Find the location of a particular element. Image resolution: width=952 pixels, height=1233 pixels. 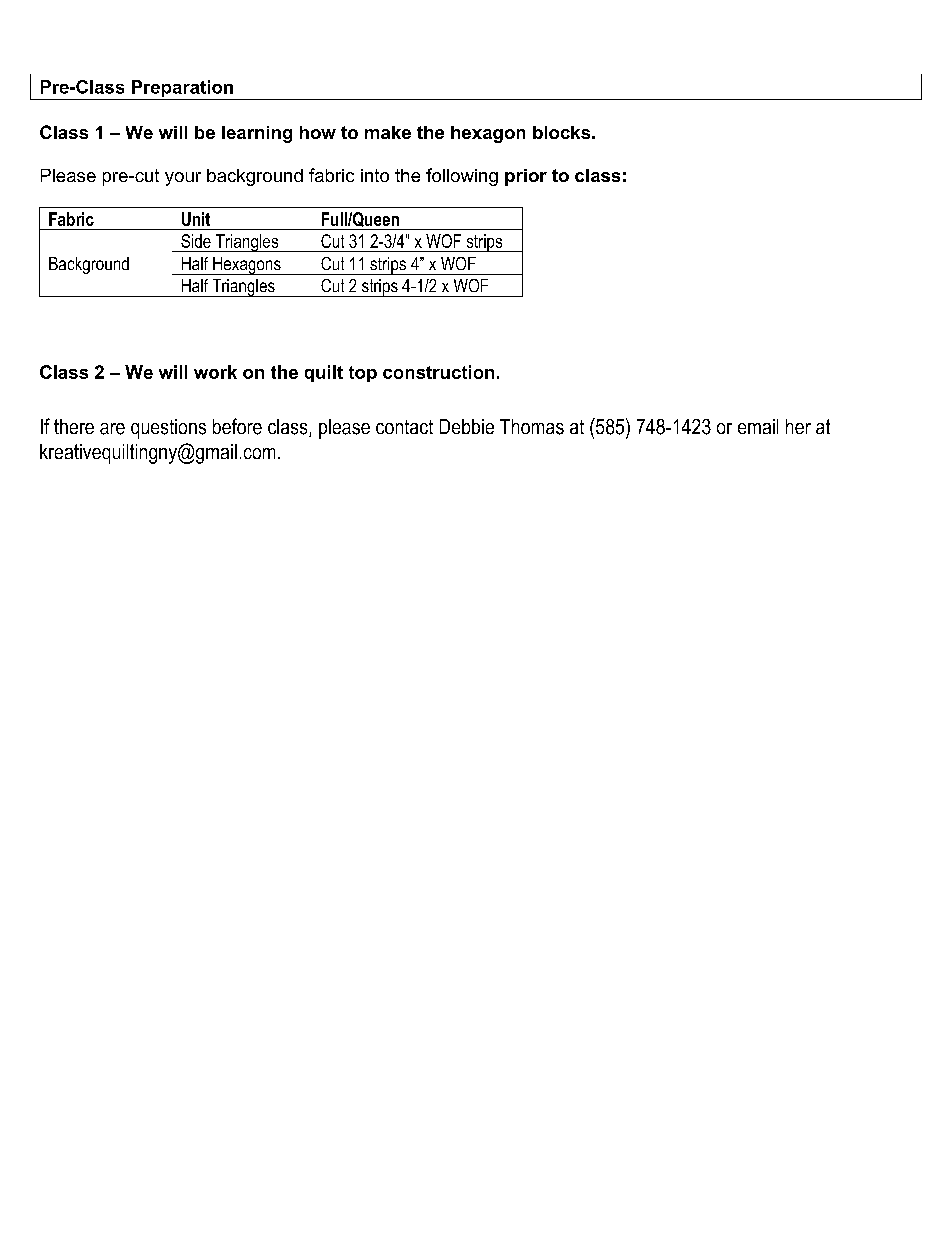

questions is located at coordinates (168, 429).
